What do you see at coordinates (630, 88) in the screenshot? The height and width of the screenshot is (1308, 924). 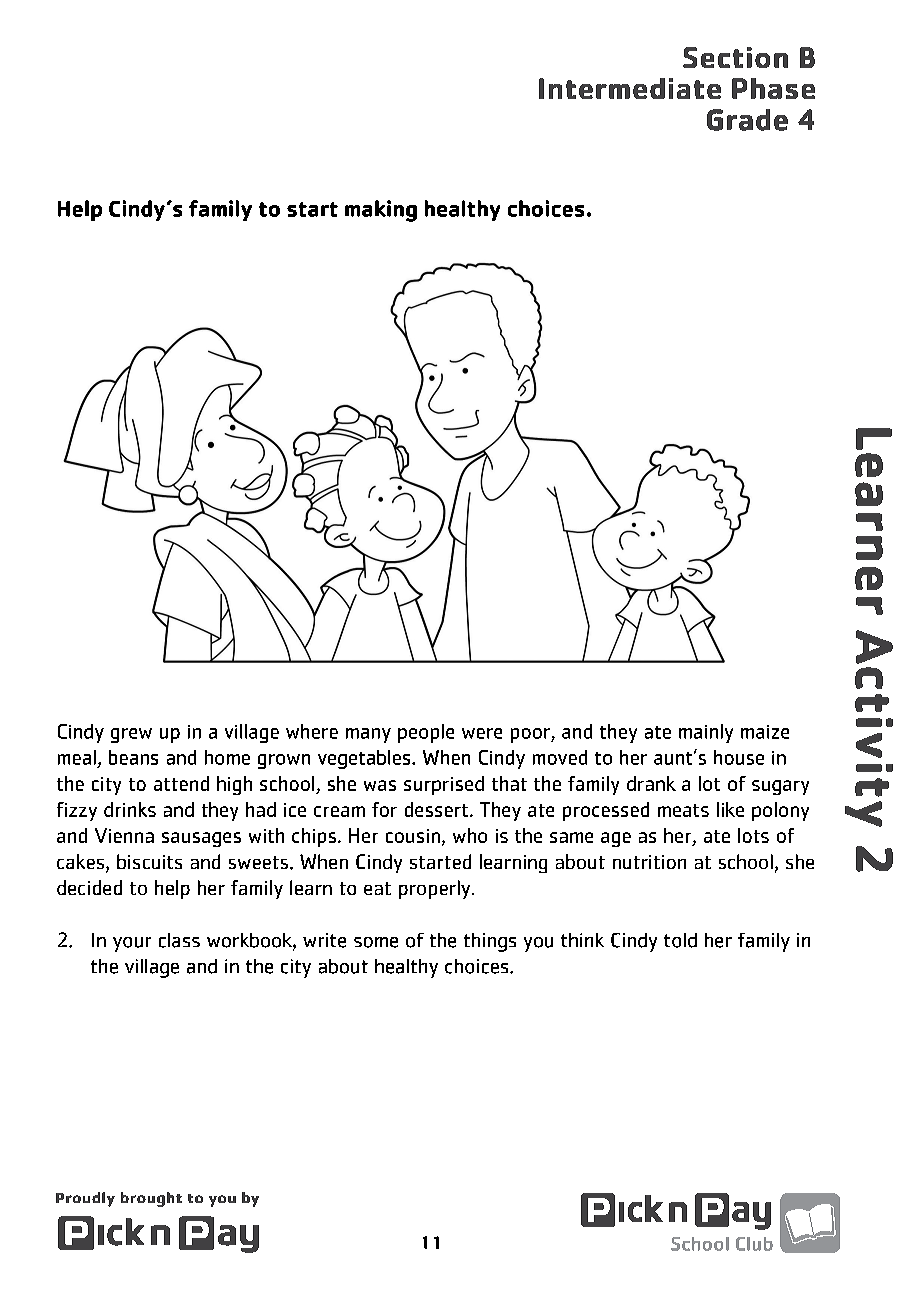 I see `Intermediate` at bounding box center [630, 88].
